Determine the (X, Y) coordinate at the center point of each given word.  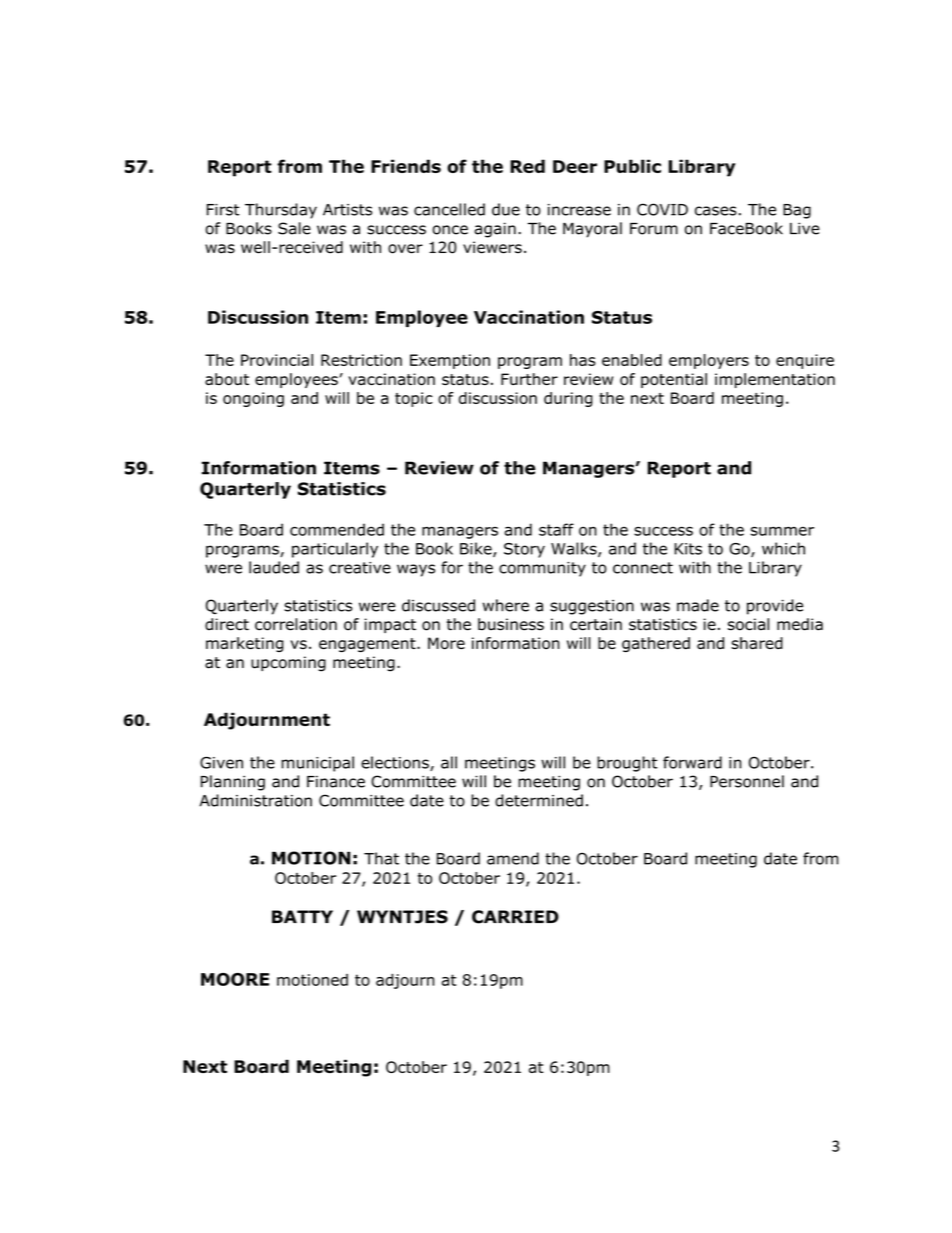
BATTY (302, 916)
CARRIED (515, 917)
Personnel (747, 781)
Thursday (281, 211)
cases (716, 211)
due (506, 209)
